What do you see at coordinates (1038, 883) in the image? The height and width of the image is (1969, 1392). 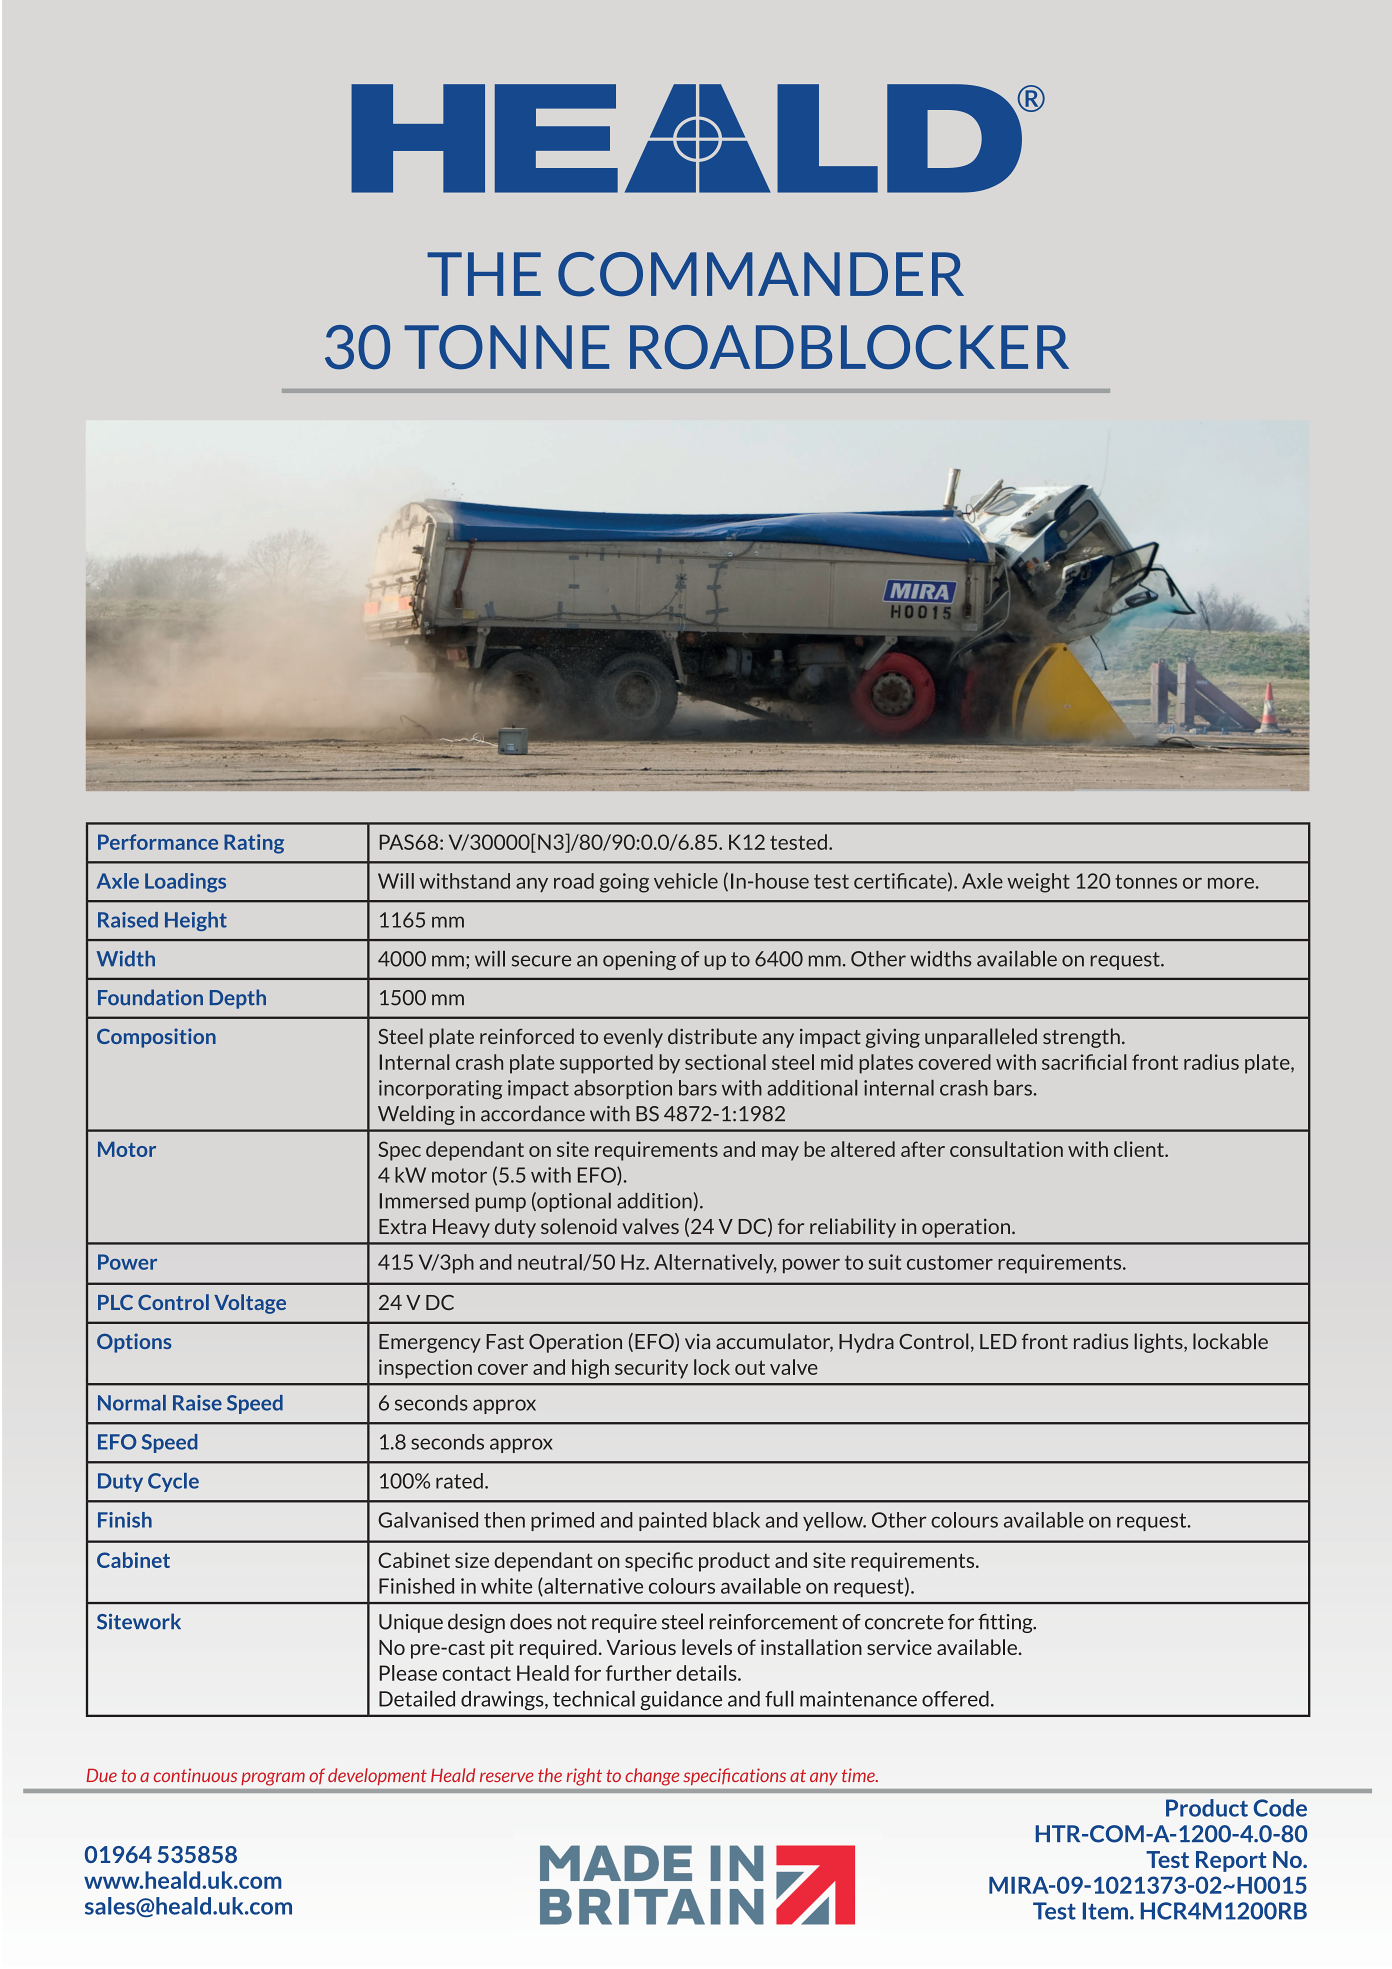 I see `weight` at bounding box center [1038, 883].
